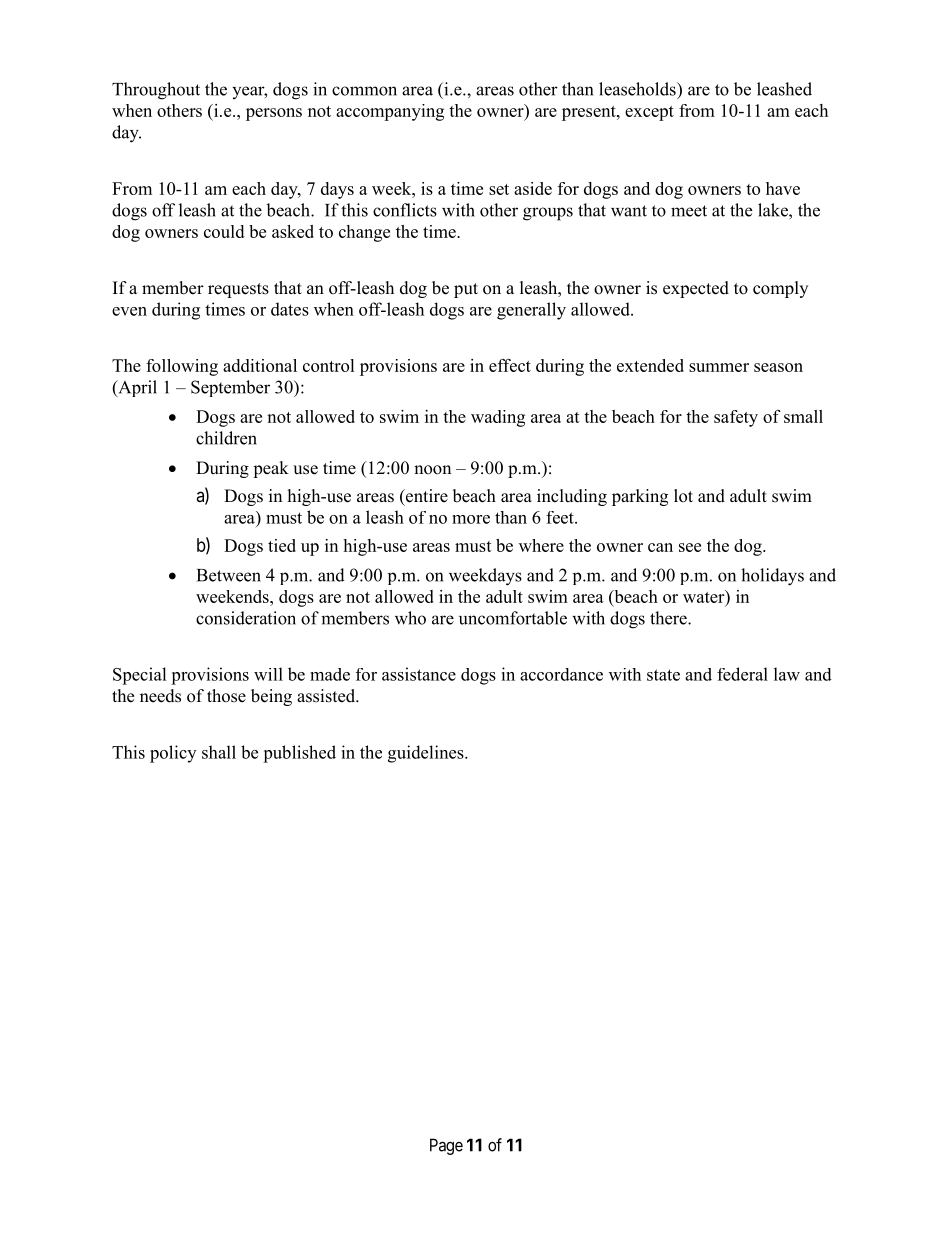  What do you see at coordinates (446, 1146) in the screenshot?
I see `Page` at bounding box center [446, 1146].
